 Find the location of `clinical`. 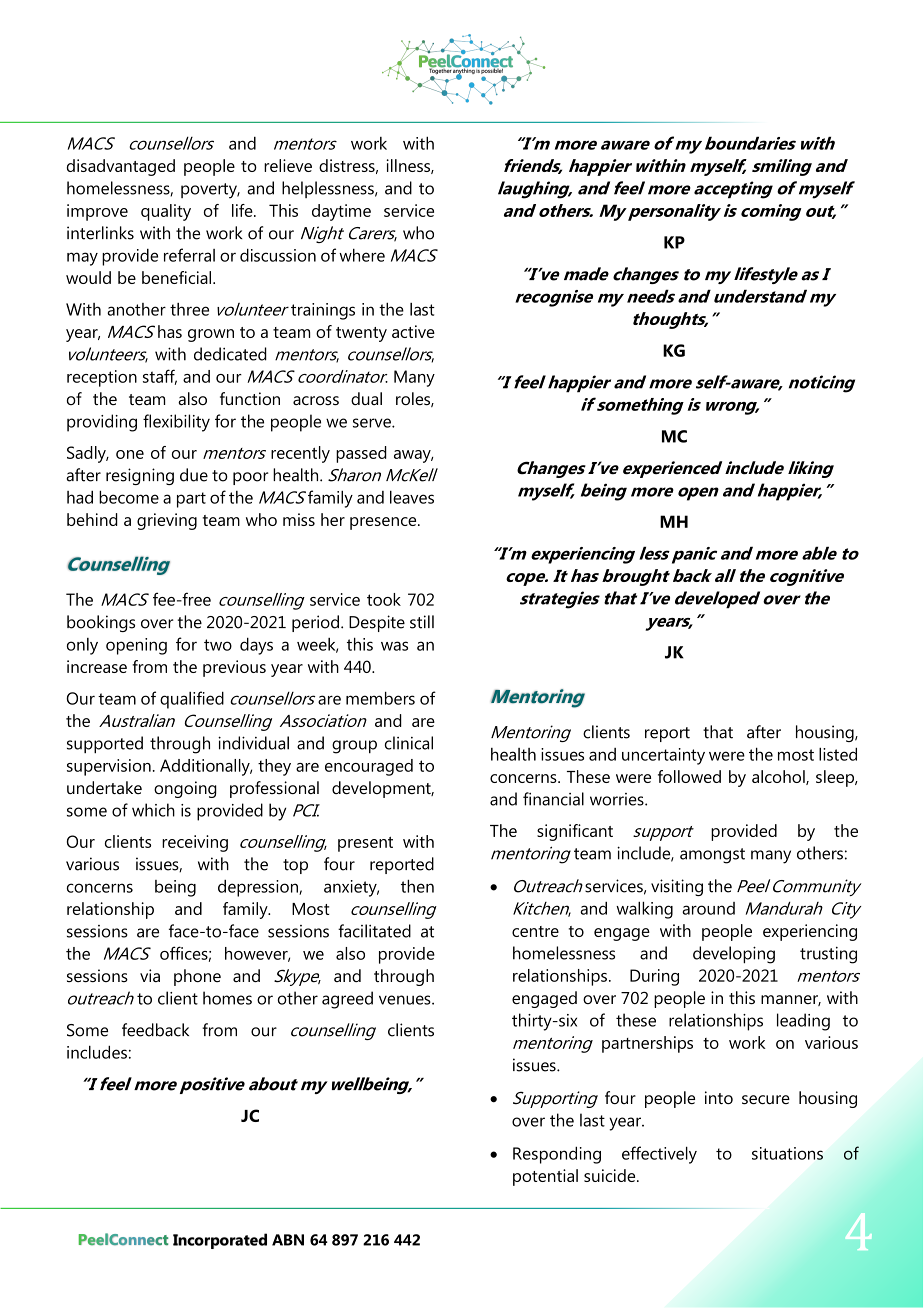

clinical is located at coordinates (409, 743).
